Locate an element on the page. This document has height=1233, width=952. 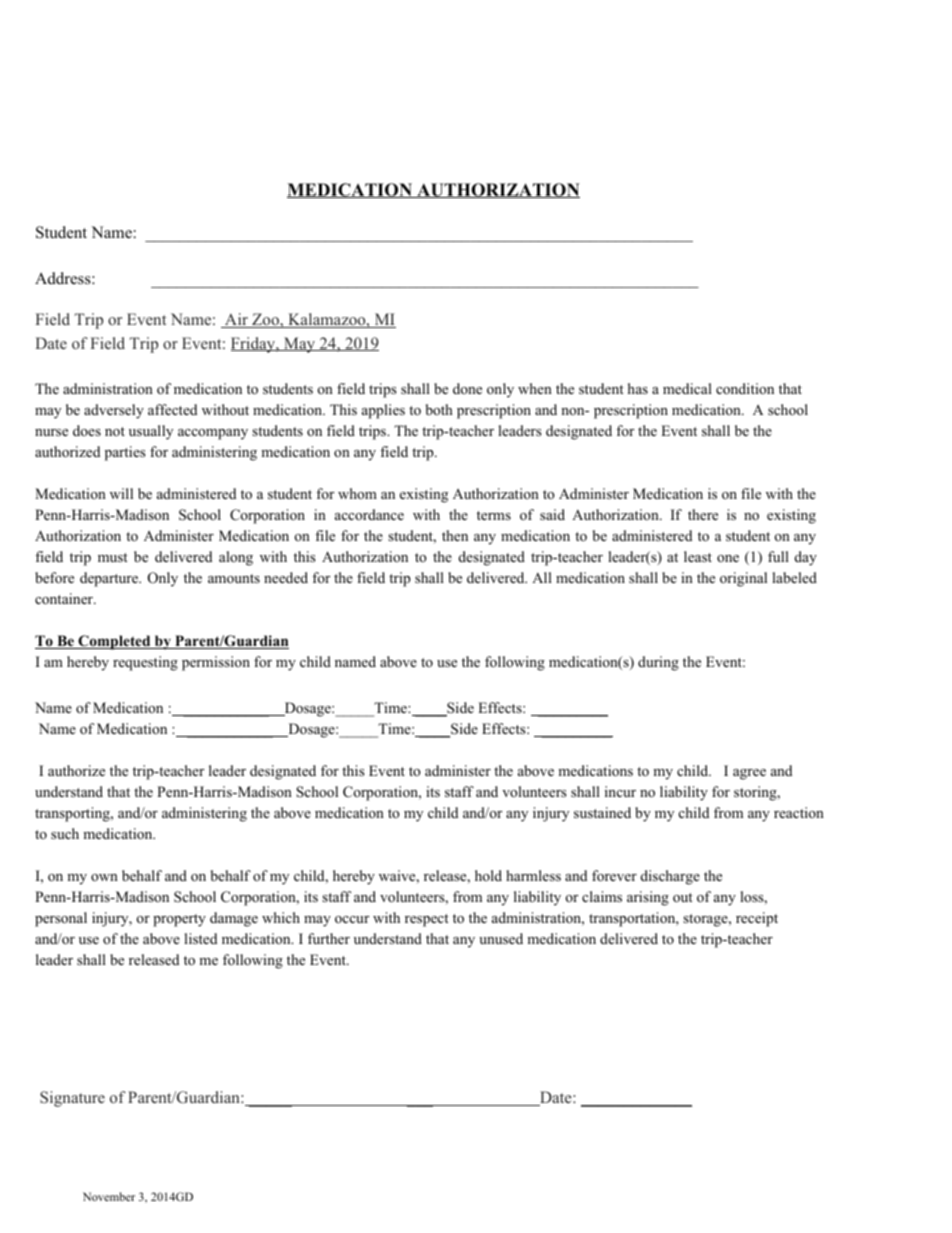
Air is located at coordinates (236, 320).
